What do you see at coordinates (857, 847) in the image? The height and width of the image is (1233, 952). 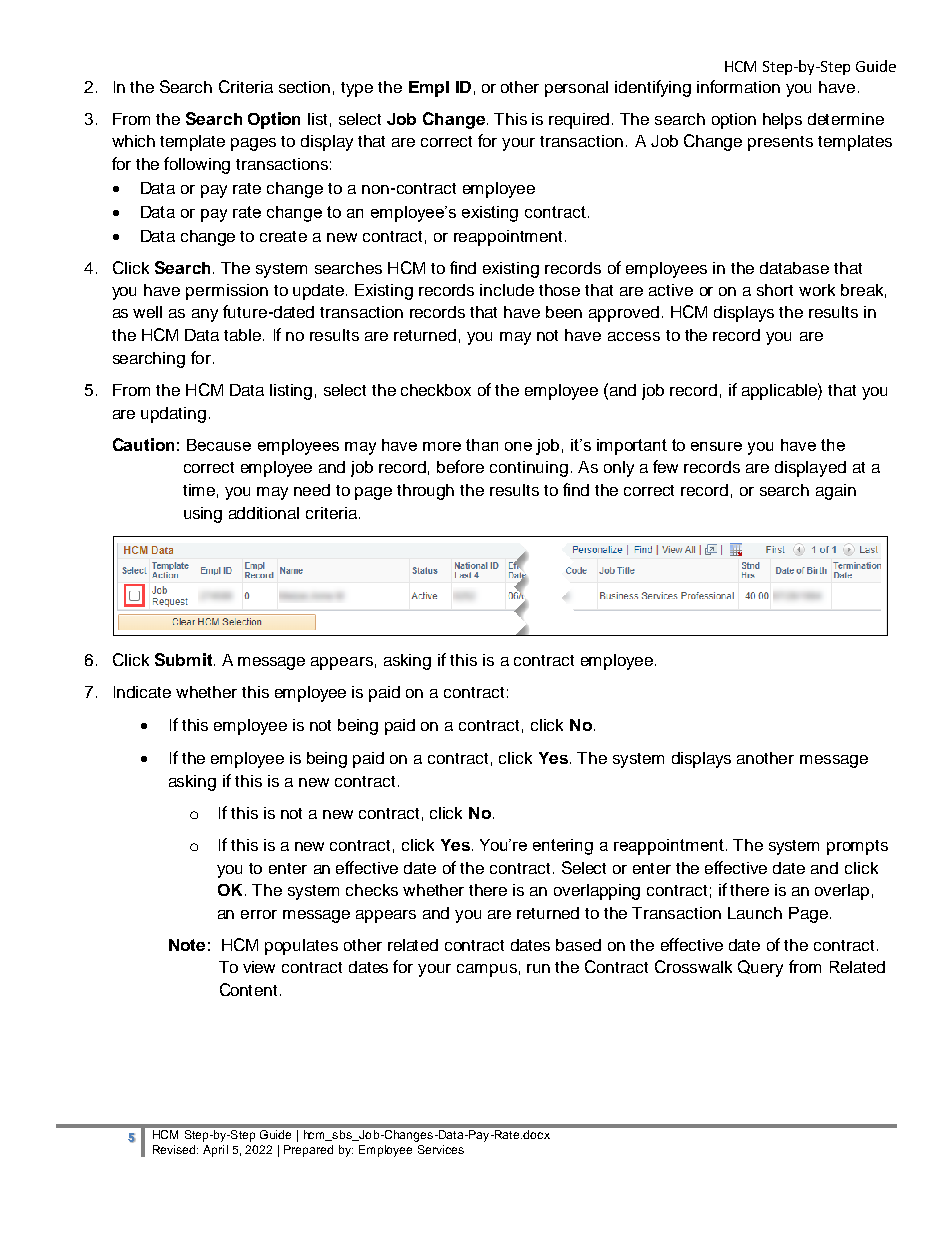 I see `prompts` at bounding box center [857, 847].
